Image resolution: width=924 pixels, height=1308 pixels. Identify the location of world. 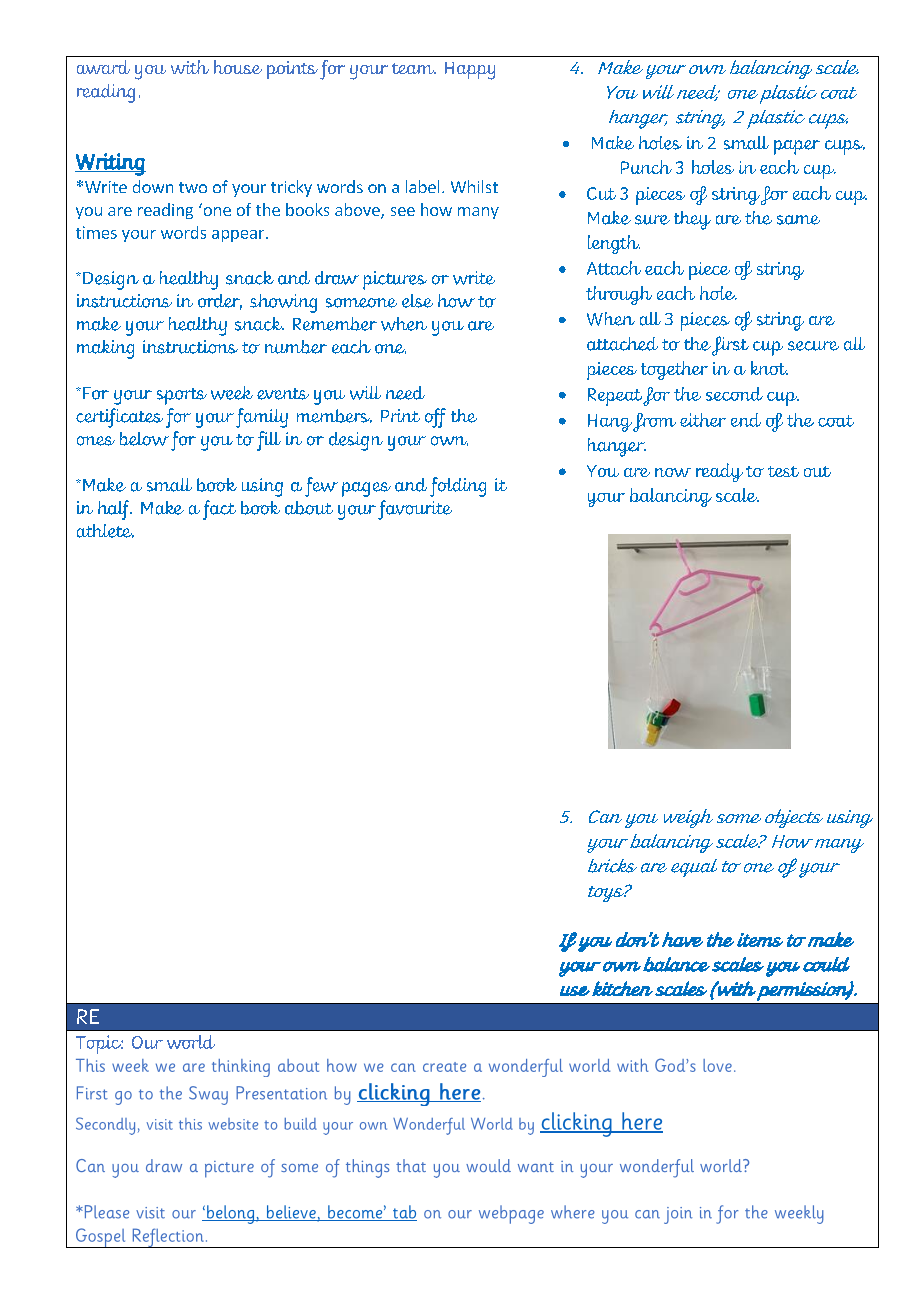
(191, 1042).
